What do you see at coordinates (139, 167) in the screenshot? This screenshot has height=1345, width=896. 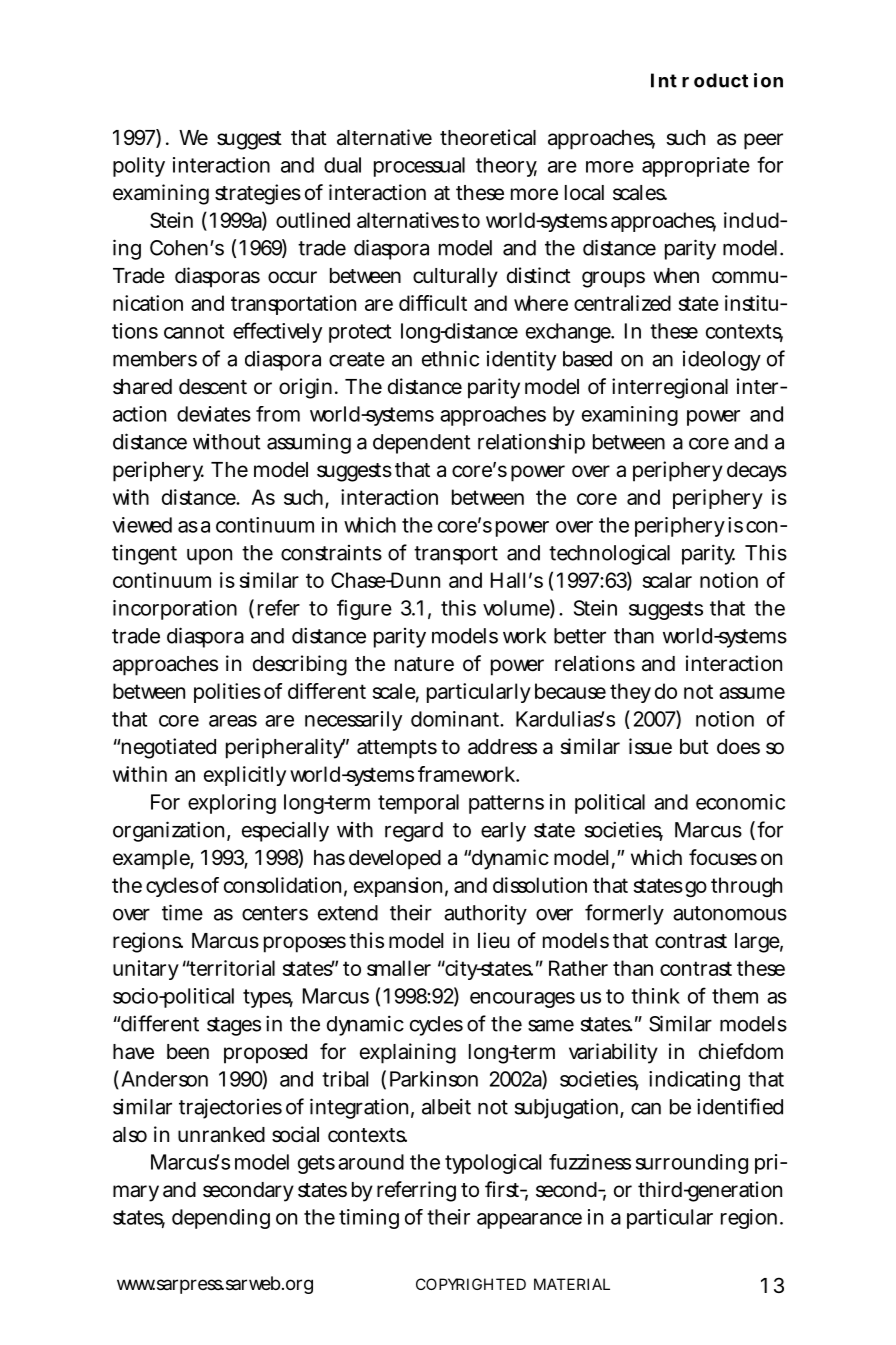 I see `polity` at bounding box center [139, 167].
